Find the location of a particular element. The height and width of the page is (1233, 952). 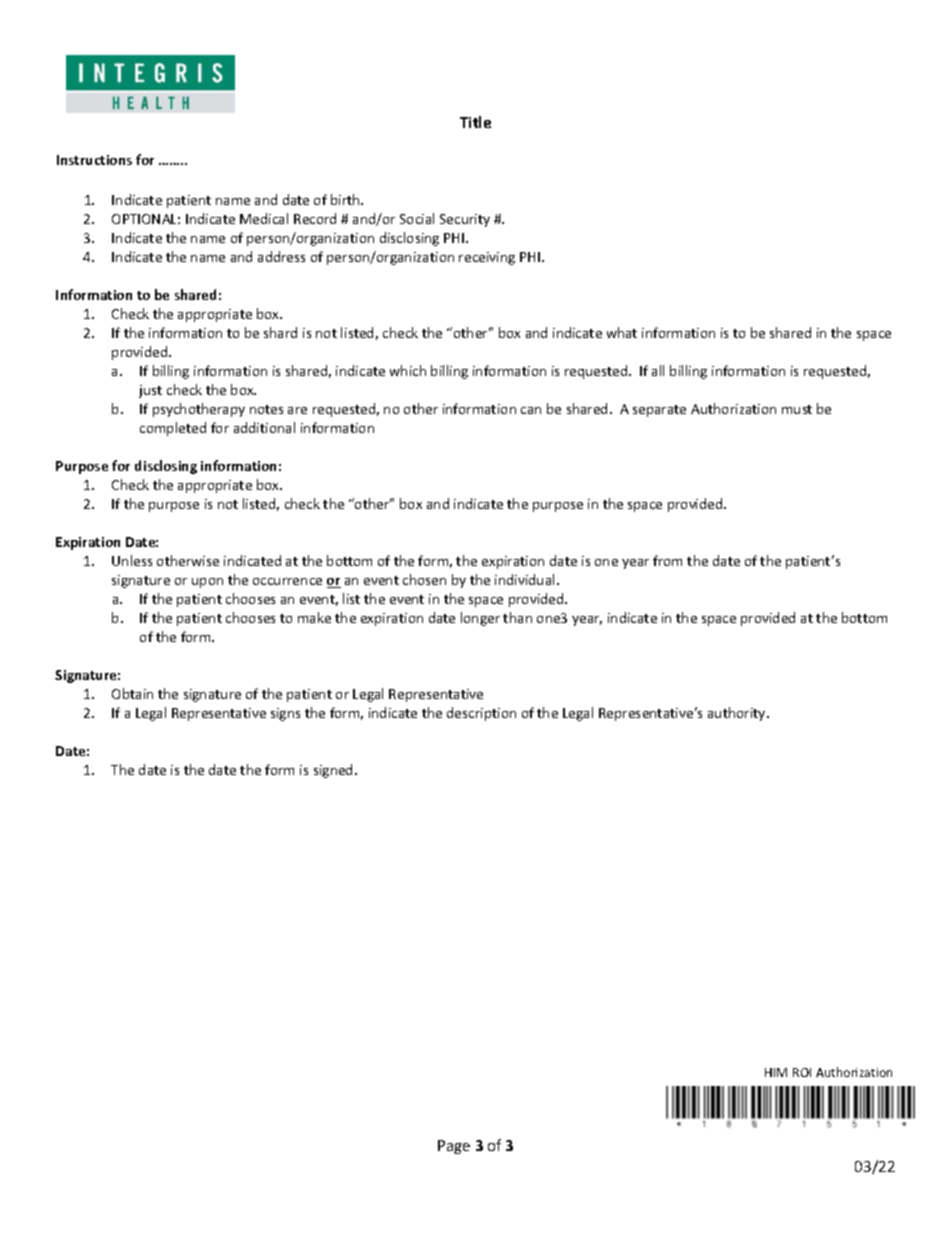

Page is located at coordinates (454, 1147).
